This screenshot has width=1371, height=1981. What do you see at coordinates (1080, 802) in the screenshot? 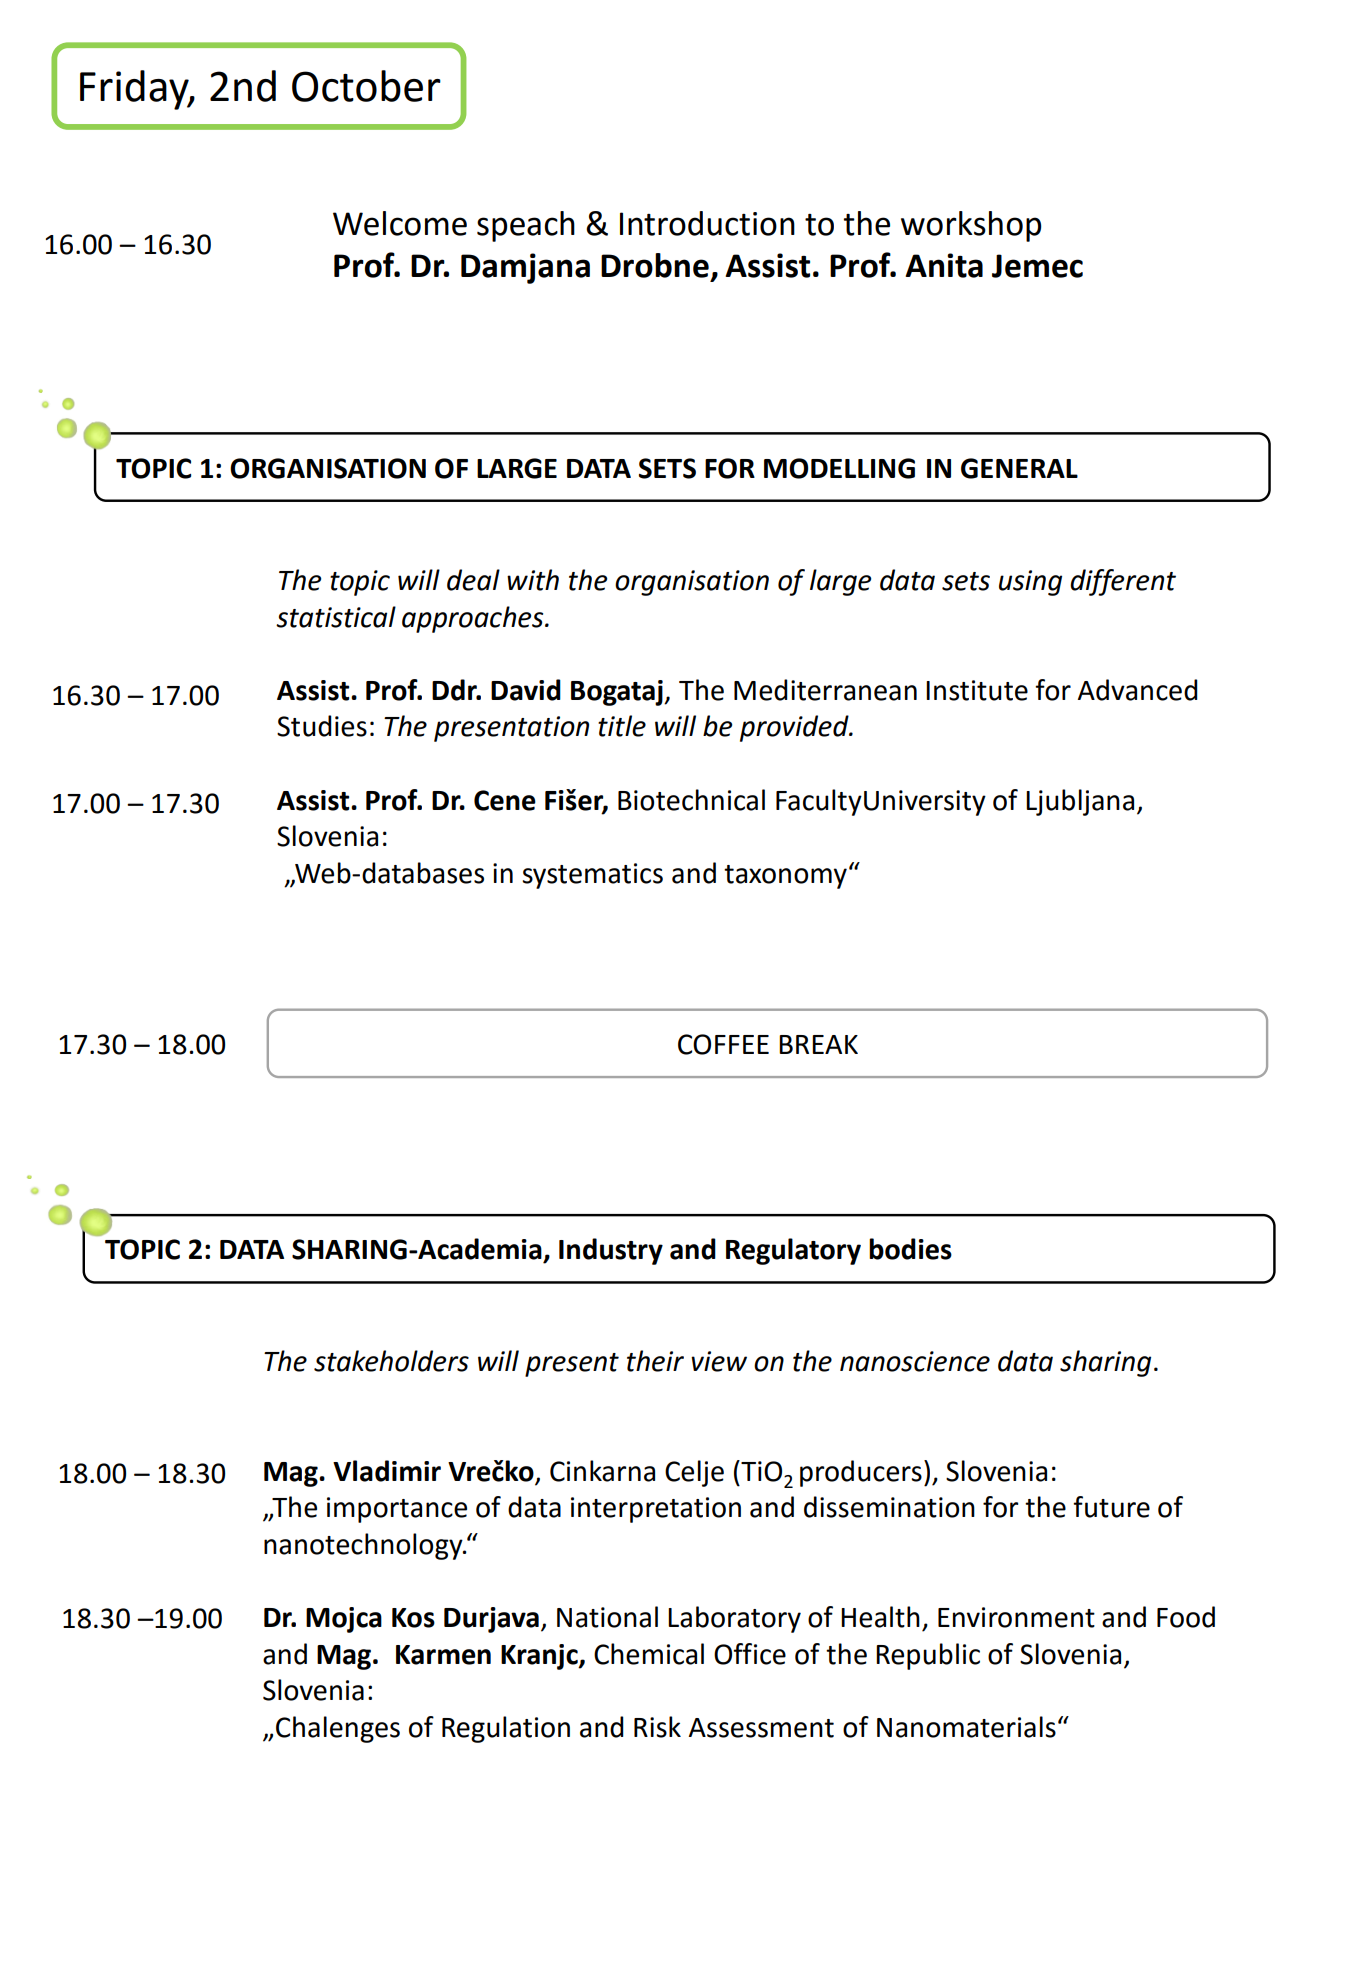
I see `Ljubljana` at bounding box center [1080, 802].
